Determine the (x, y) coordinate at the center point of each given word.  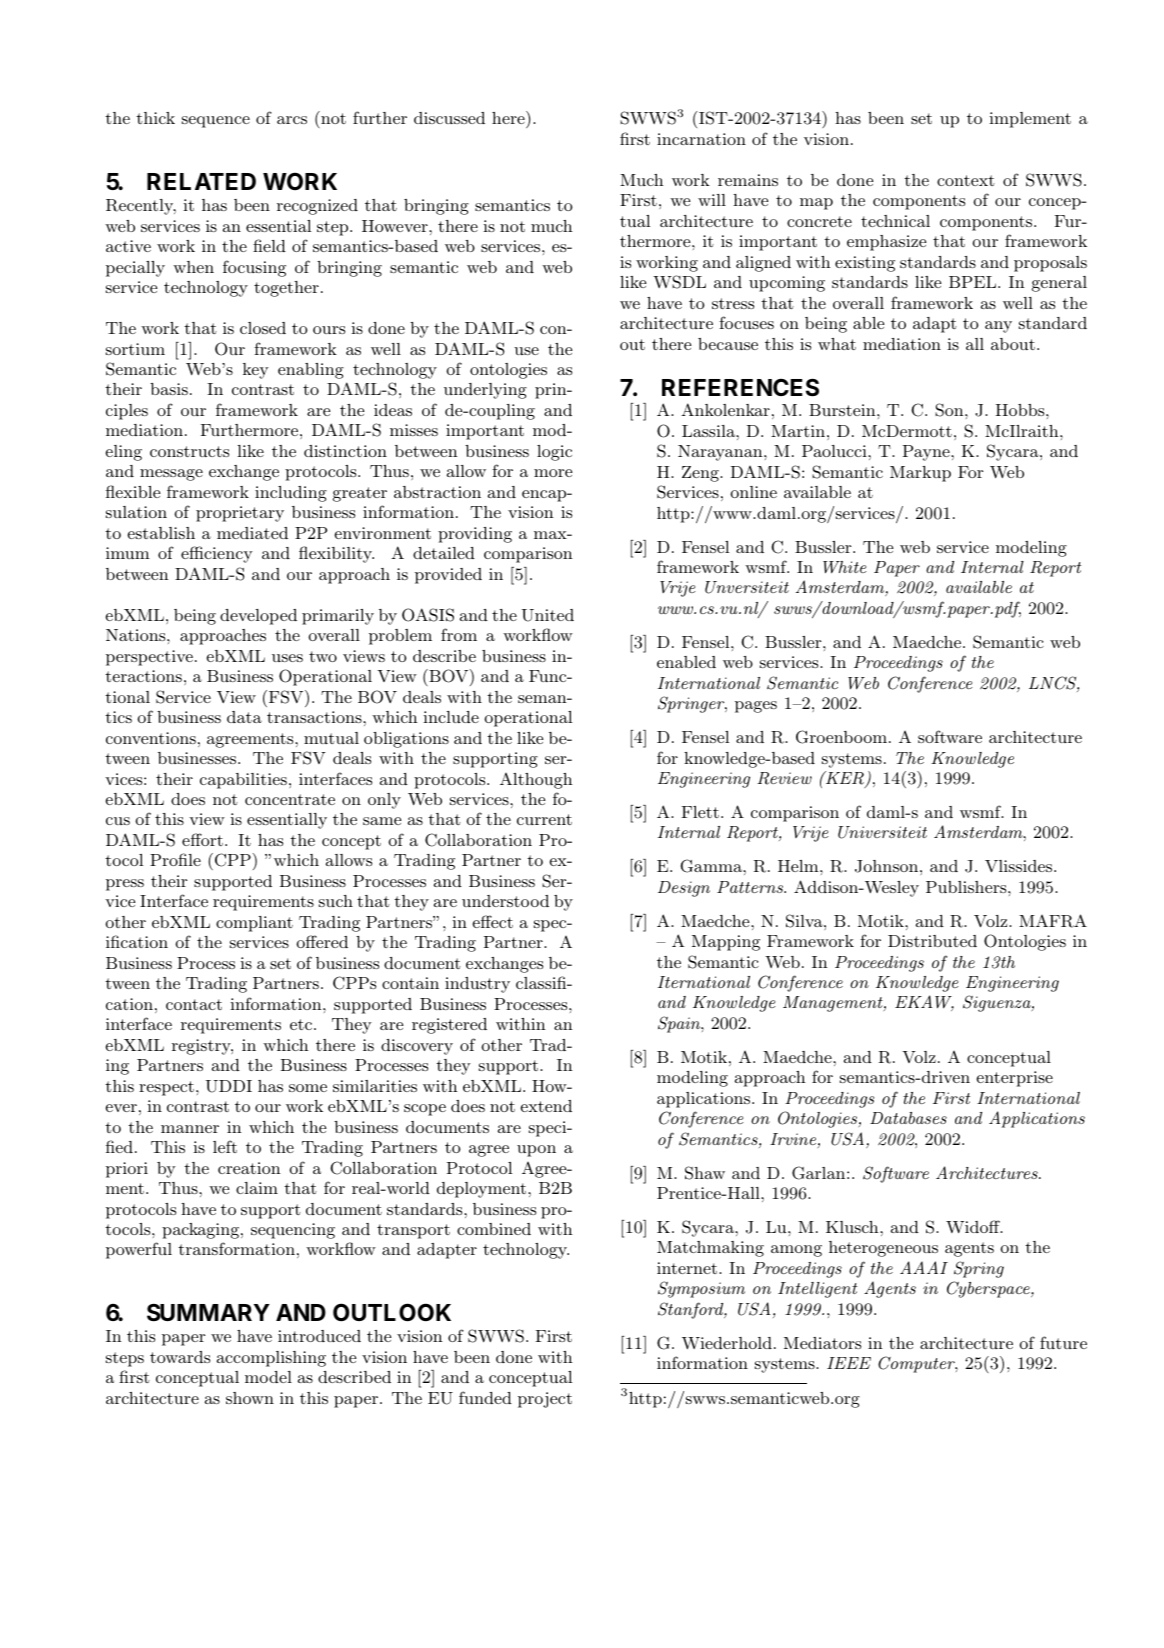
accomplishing (271, 1359)
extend (546, 1106)
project (545, 1400)
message (171, 475)
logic (554, 453)
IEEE (849, 1363)
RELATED (201, 181)
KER (844, 779)
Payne (927, 453)
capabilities (243, 781)
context (966, 180)
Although (536, 781)
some (308, 1088)
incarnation (701, 139)
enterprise (1015, 1079)
